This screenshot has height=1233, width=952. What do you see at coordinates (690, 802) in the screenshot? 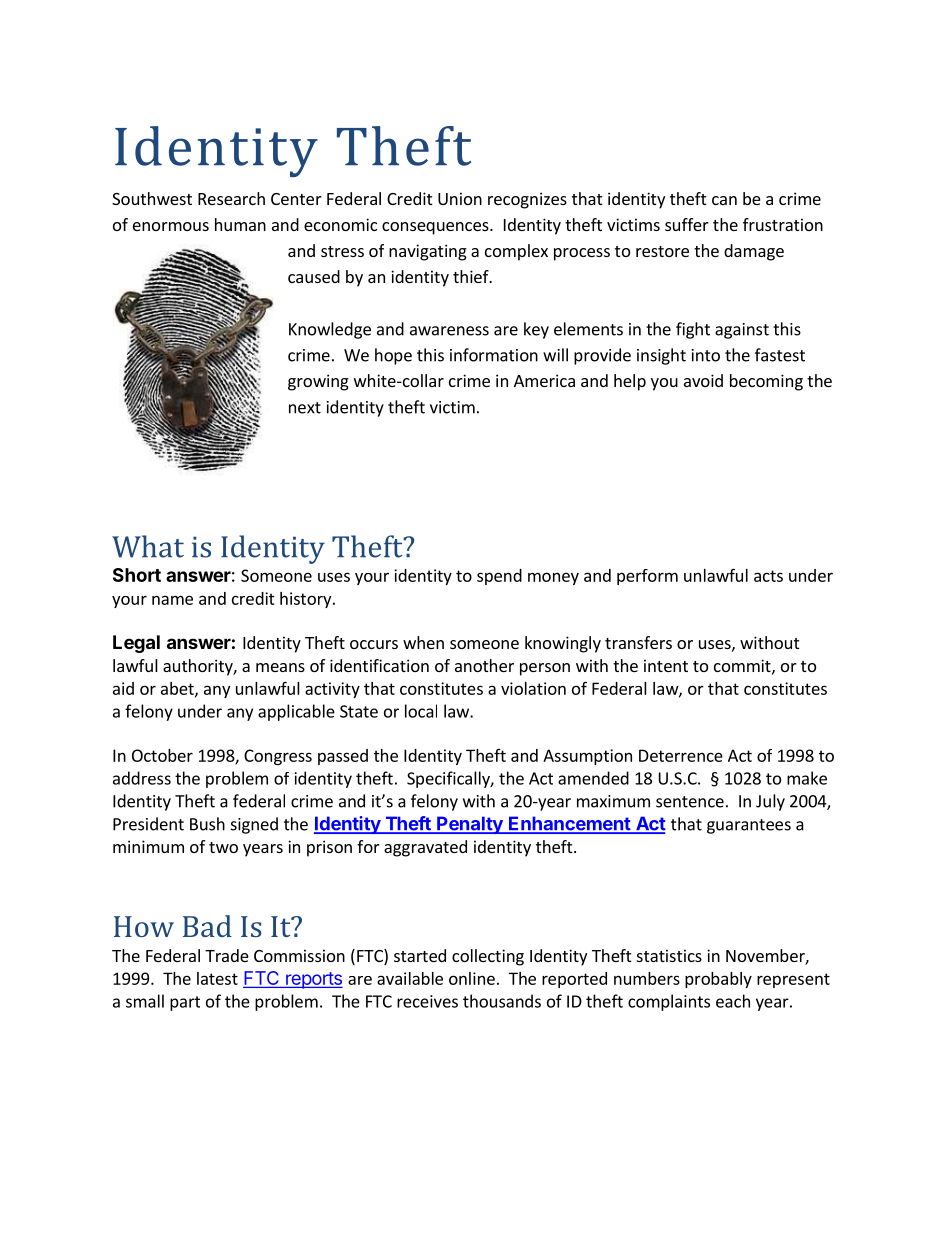
I see `sentence` at bounding box center [690, 802].
